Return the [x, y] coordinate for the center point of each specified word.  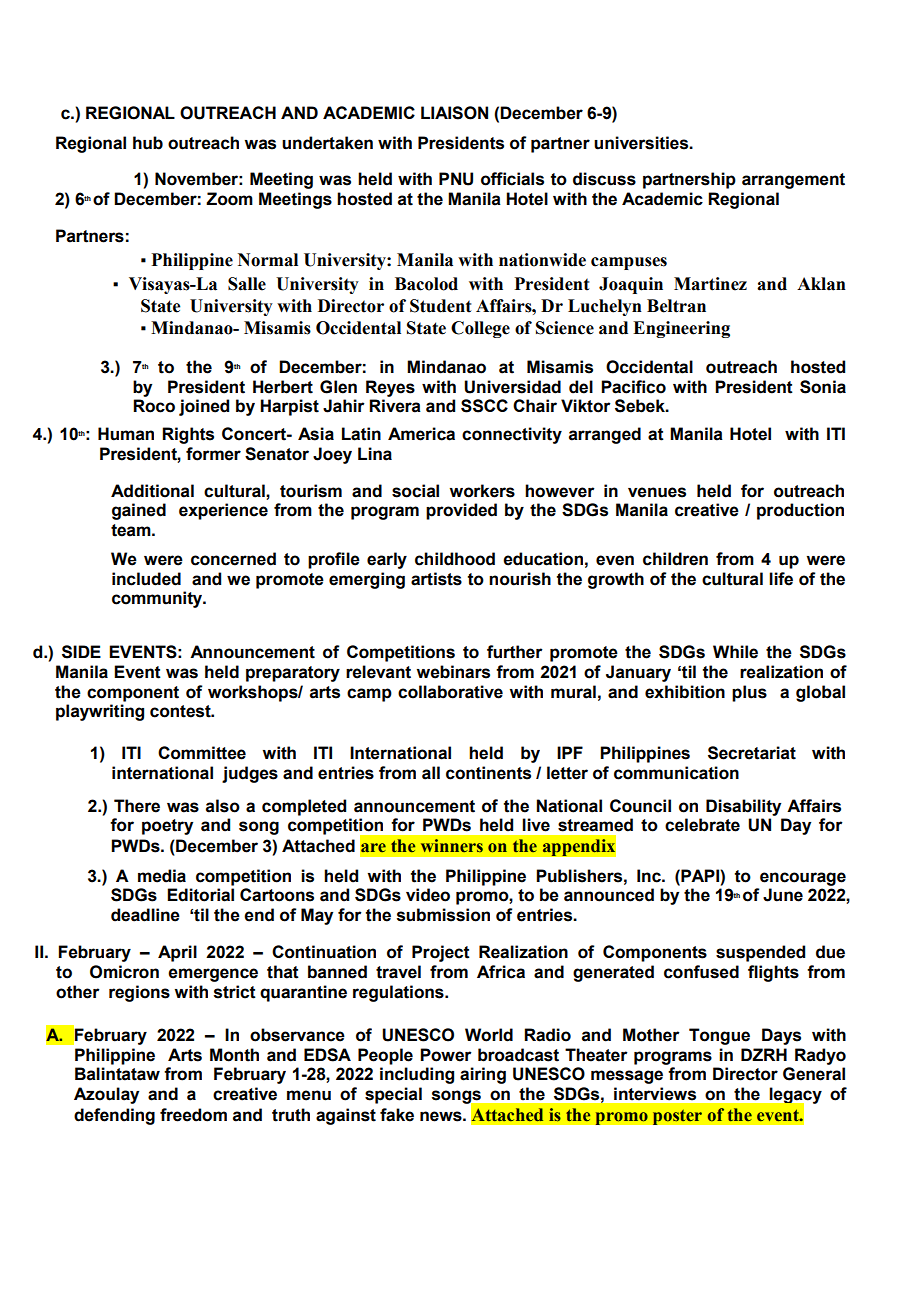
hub [148, 143]
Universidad [512, 387]
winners [452, 845]
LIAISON [454, 113]
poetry [167, 827]
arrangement [793, 181]
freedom [193, 1115]
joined [204, 407]
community [158, 599]
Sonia [823, 387]
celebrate [702, 825]
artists [436, 579]
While [735, 652]
